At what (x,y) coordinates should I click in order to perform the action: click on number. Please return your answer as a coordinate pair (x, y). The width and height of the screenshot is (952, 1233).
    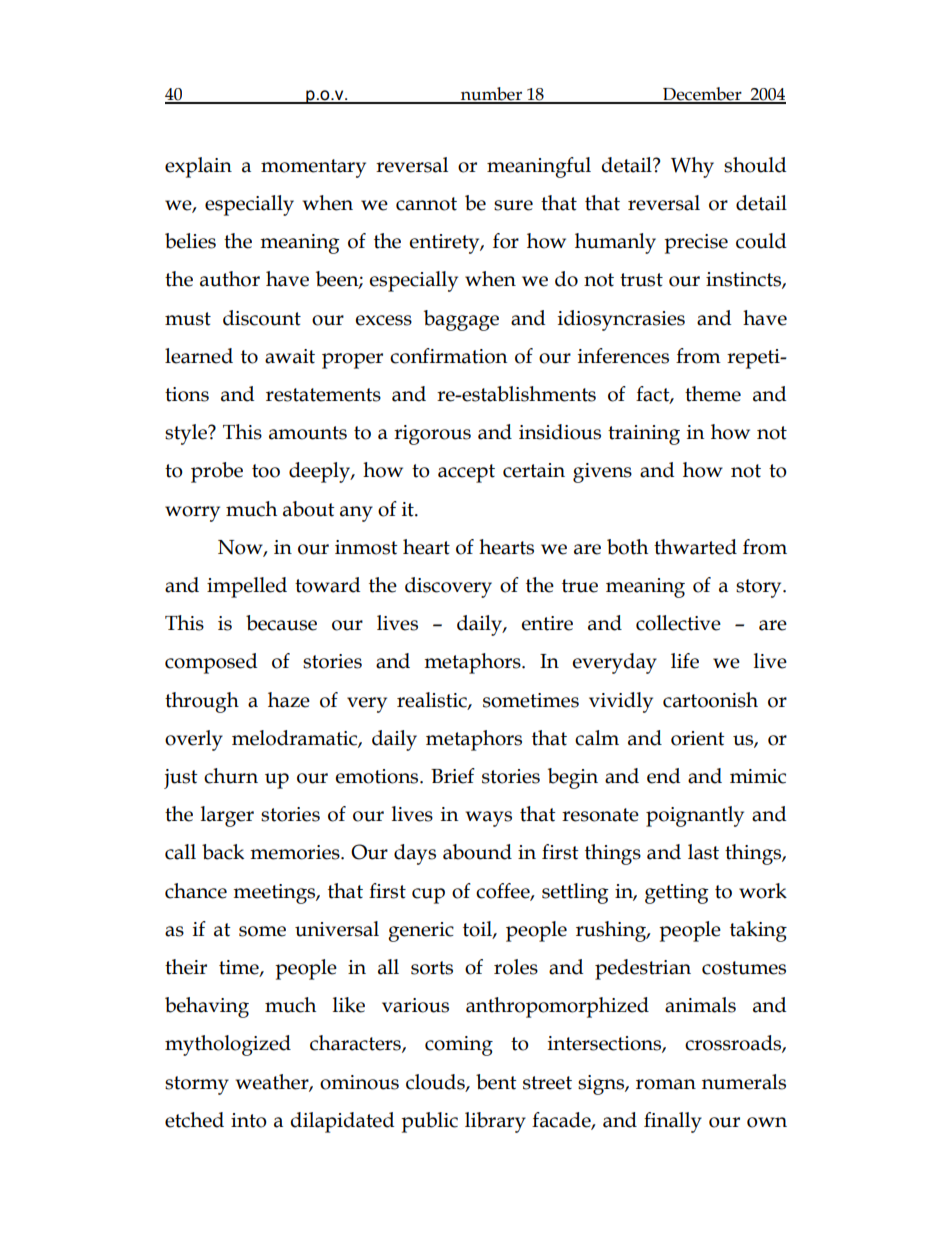
    Looking at the image, I should click on (491, 95).
